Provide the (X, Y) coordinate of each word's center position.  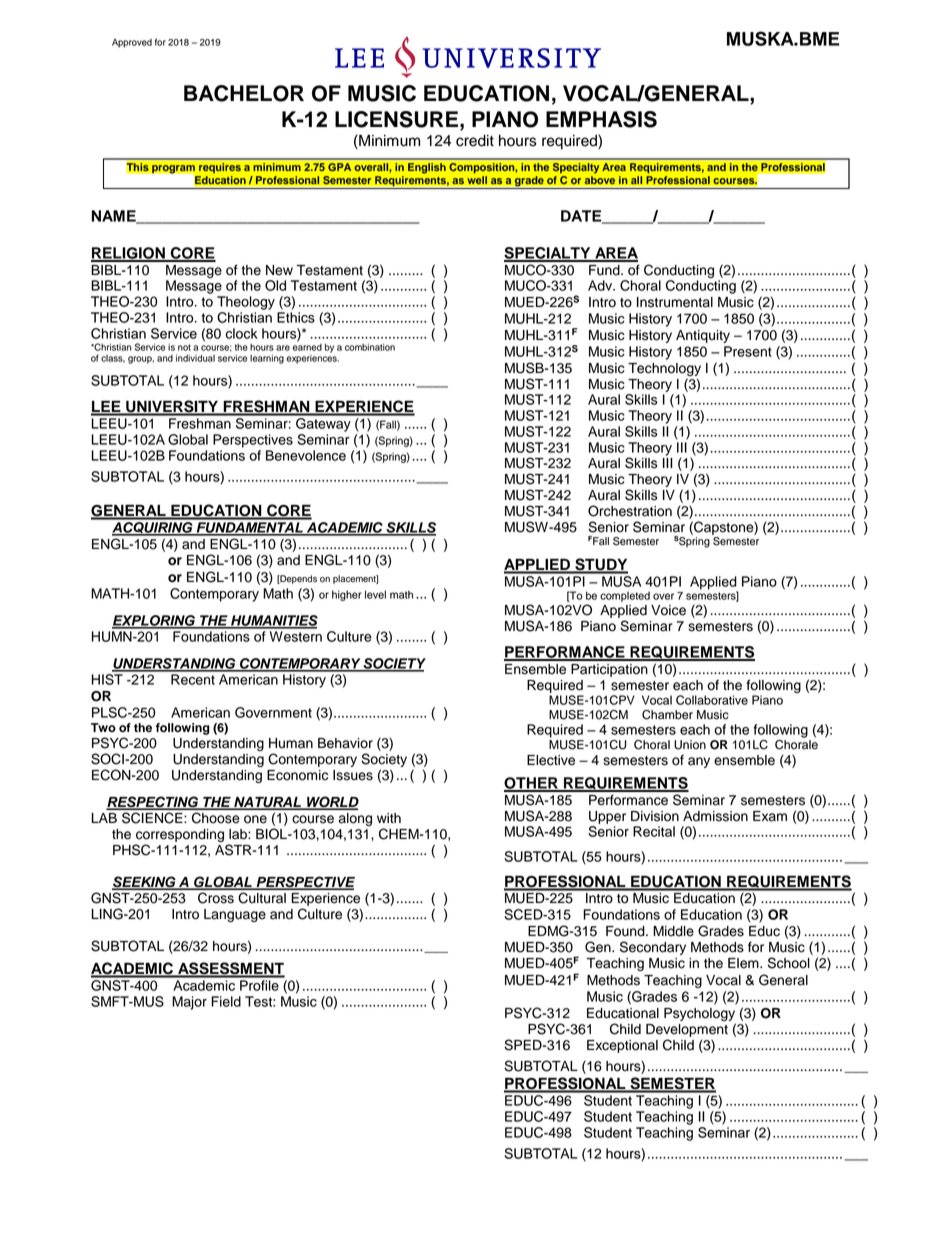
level (375, 594)
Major (189, 1003)
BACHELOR (244, 93)
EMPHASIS (601, 119)
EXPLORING (154, 621)
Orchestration (630, 511)
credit (475, 141)
